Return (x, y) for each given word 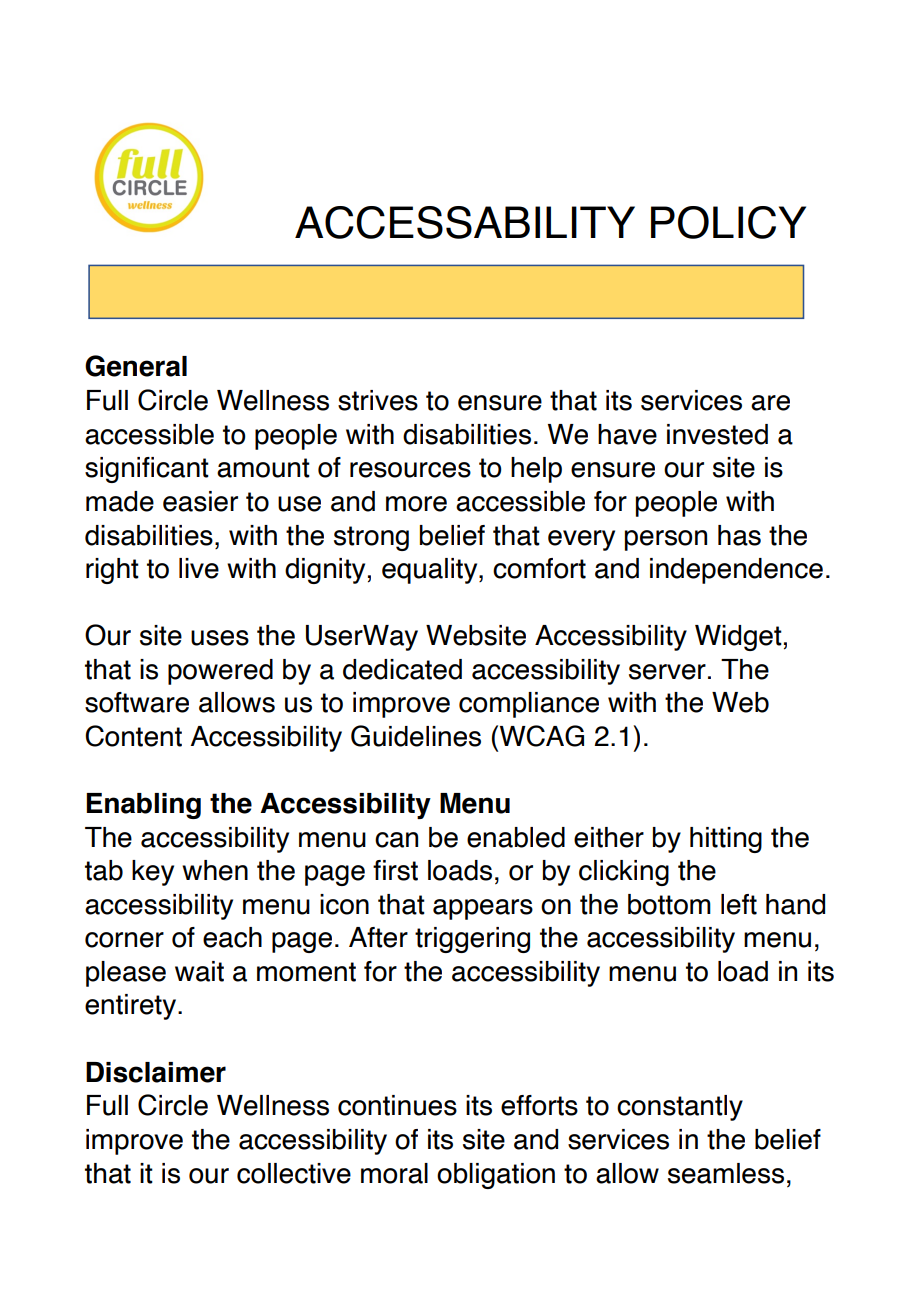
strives (378, 400)
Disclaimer (156, 1072)
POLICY (728, 222)
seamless (726, 1173)
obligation (496, 1176)
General (136, 366)
